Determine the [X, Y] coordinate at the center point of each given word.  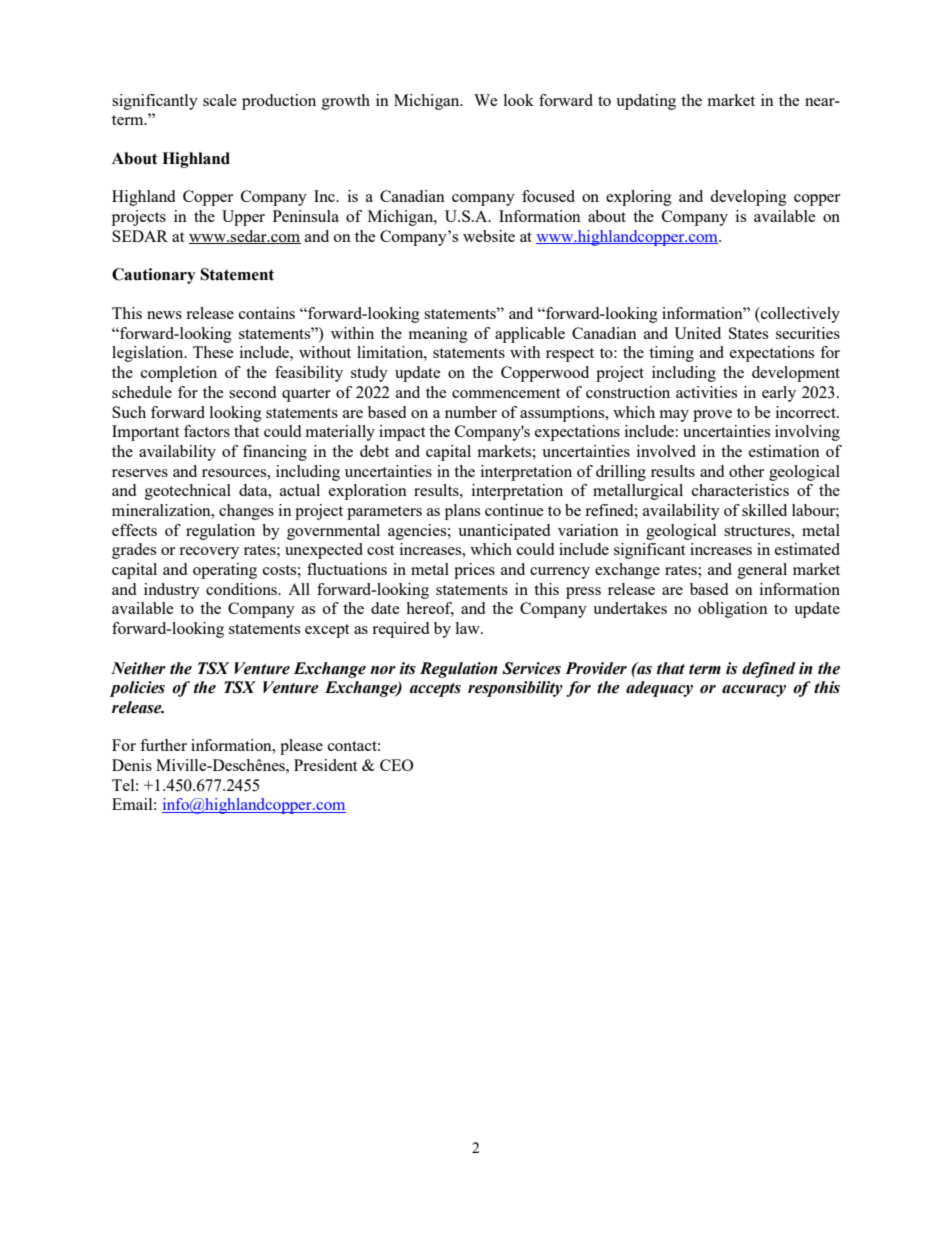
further [163, 745]
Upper [243, 218]
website [489, 236]
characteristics [740, 490]
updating [646, 102]
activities [706, 392]
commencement [506, 393]
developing [748, 198]
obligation [733, 610]
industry [172, 591]
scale [220, 100]
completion [179, 374]
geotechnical [188, 492]
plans [462, 512]
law [469, 628]
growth [346, 102]
